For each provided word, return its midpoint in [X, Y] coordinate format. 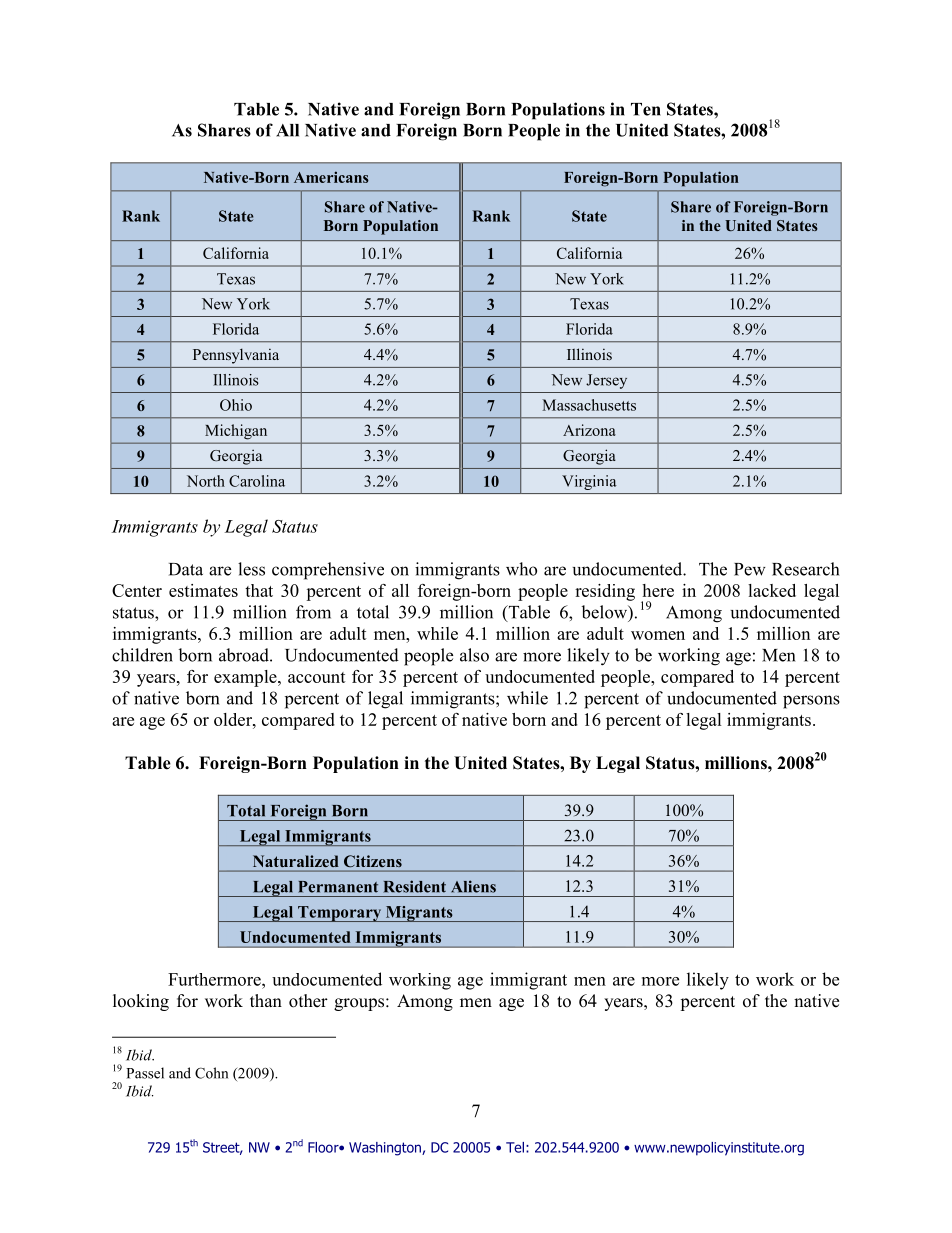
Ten [646, 109]
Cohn [211, 1073]
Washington [386, 1149]
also [474, 655]
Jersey [606, 381]
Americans [331, 177]
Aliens [473, 886]
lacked [772, 590]
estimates [203, 590]
